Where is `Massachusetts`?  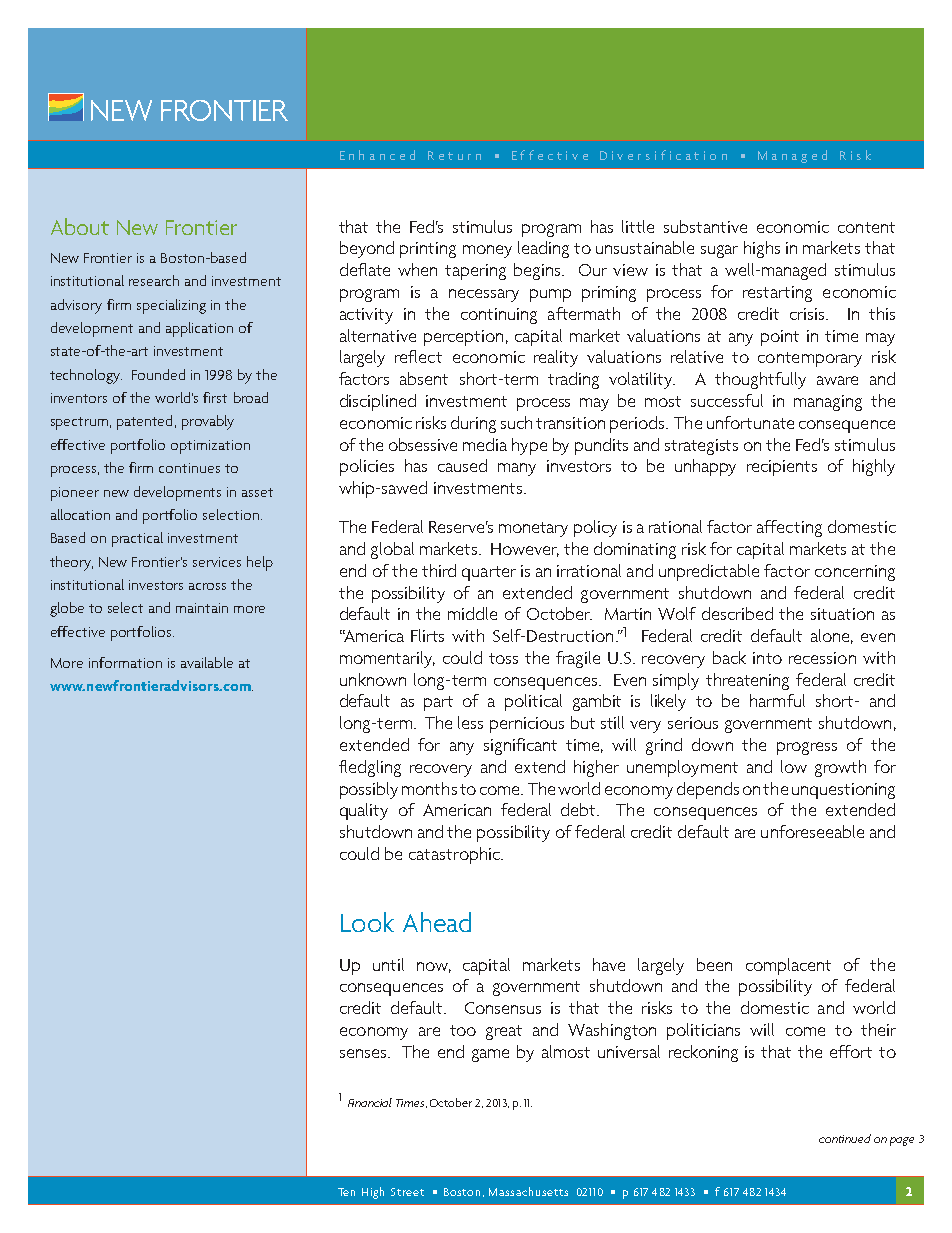 Massachusetts is located at coordinates (528, 1191).
